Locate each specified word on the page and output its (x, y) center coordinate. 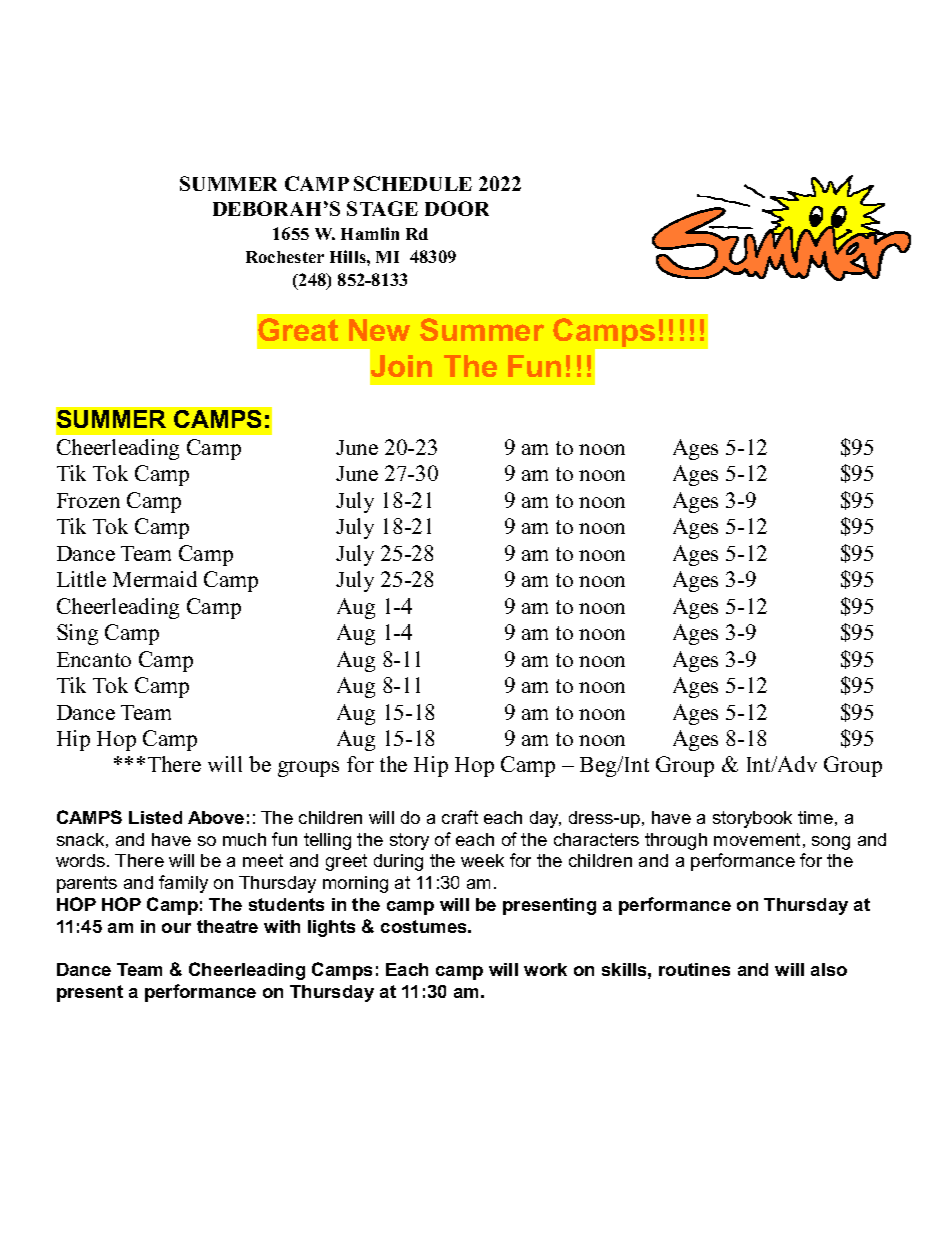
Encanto (94, 659)
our (176, 928)
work (545, 969)
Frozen (88, 500)
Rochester (285, 257)
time (815, 817)
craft (460, 817)
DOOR (457, 208)
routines (694, 969)
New (379, 330)
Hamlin (370, 233)
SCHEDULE (413, 183)
